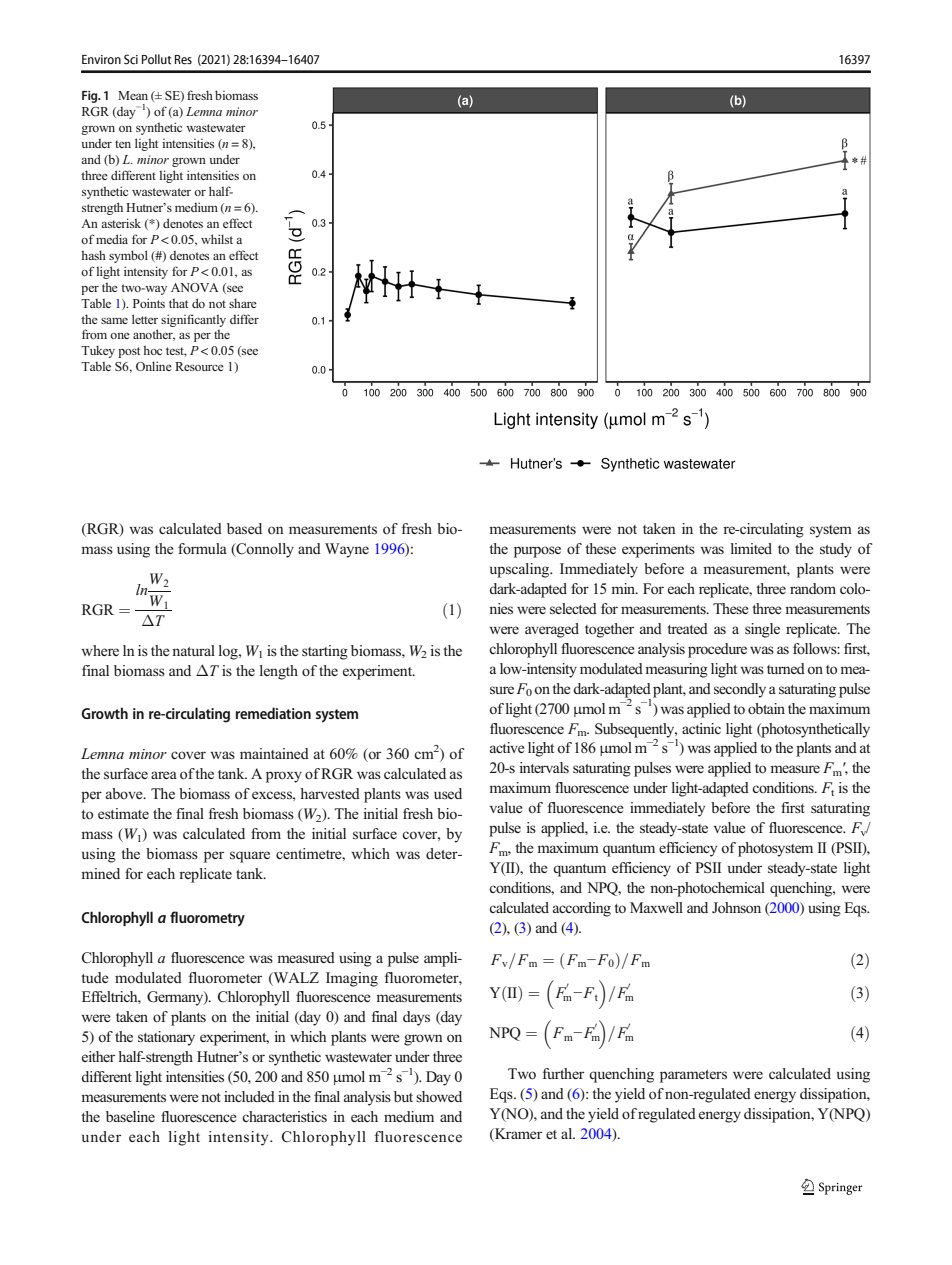 This document has height=1265, width=952. What do you see at coordinates (751, 548) in the document?
I see `limited` at bounding box center [751, 548].
